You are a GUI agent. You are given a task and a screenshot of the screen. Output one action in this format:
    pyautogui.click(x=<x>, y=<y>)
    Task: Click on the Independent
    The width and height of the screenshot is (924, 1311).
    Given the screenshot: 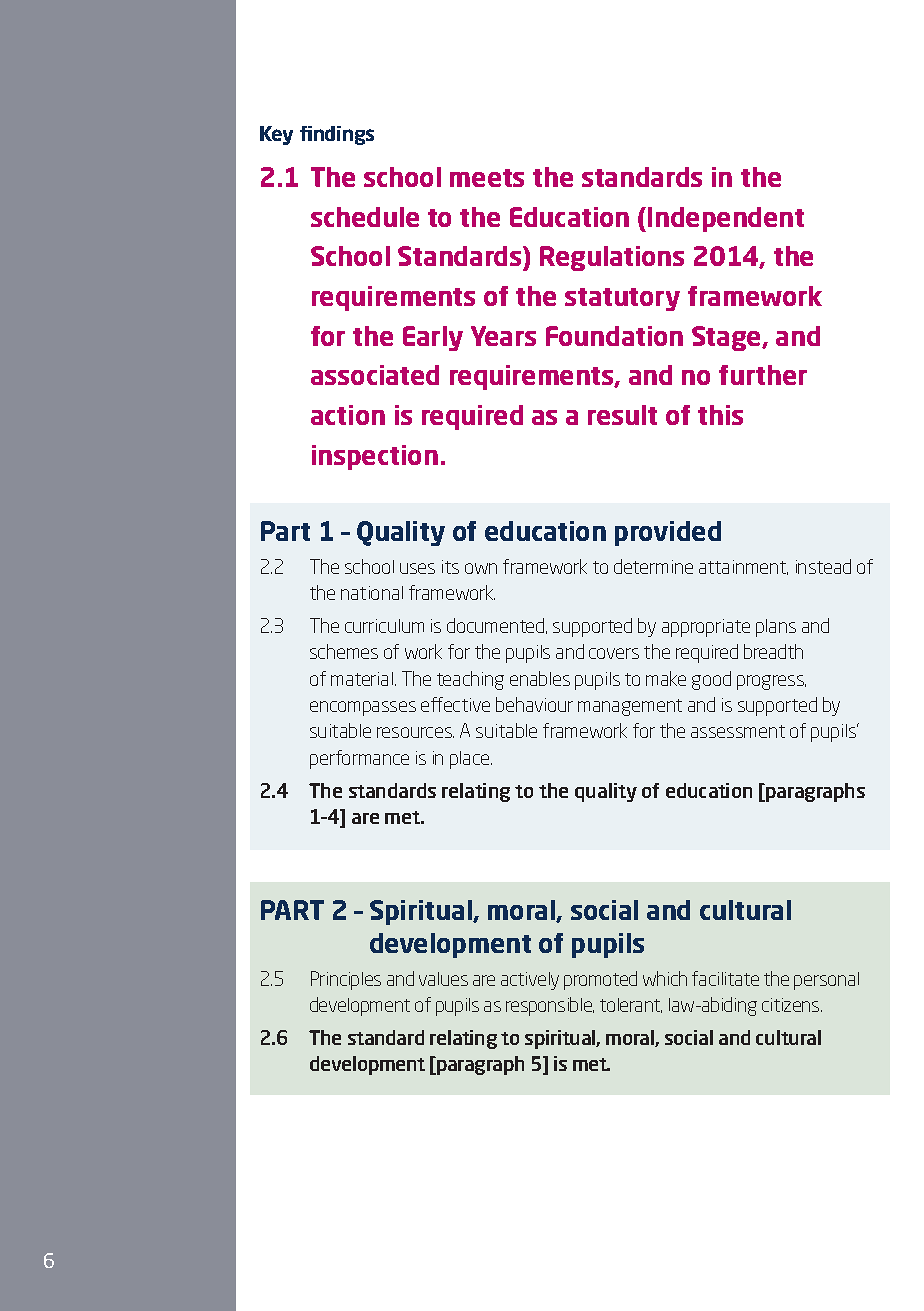 What is the action you would take?
    pyautogui.click(x=726, y=219)
